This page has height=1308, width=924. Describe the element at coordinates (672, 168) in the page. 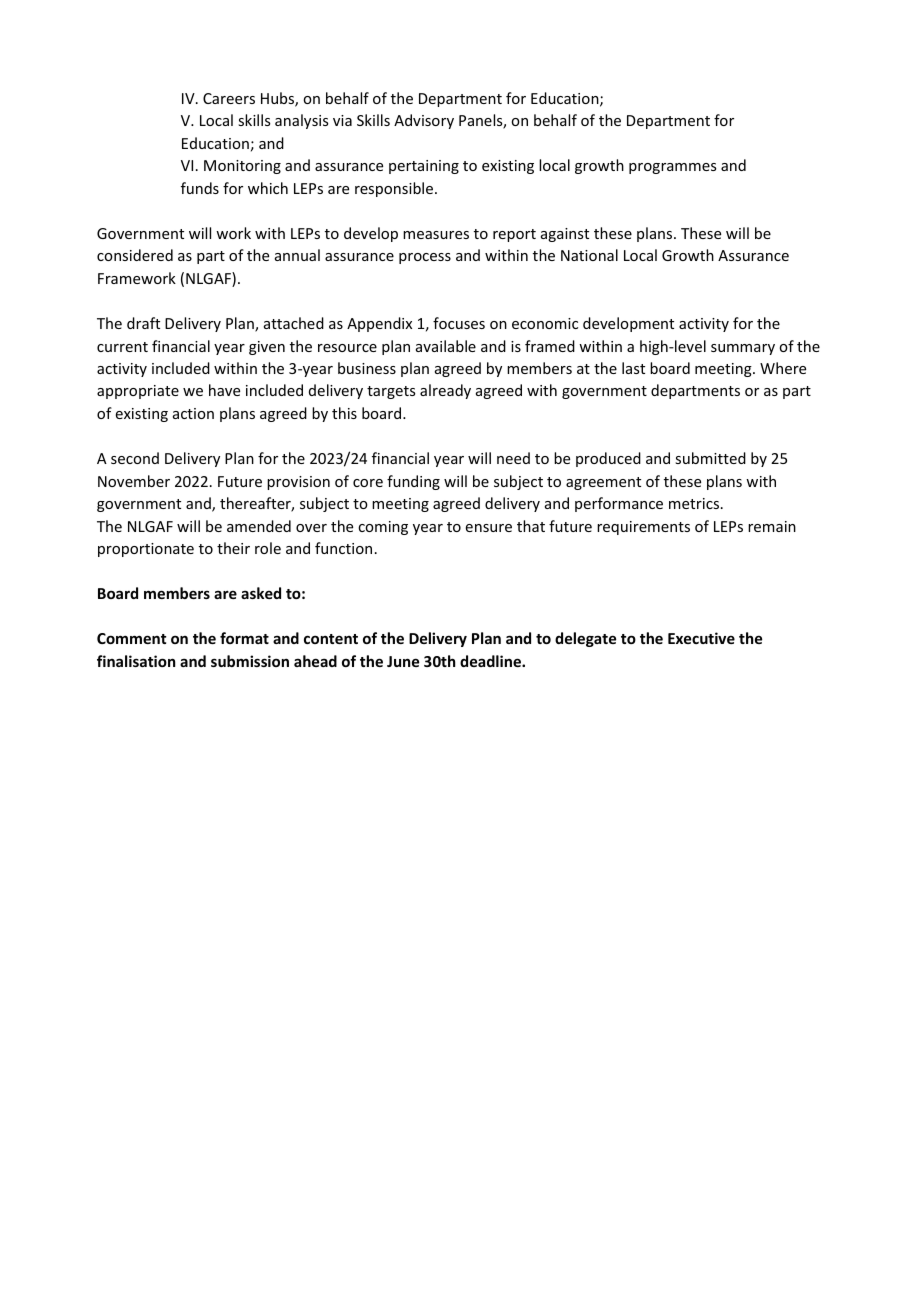

I see `programmes` at that location.
